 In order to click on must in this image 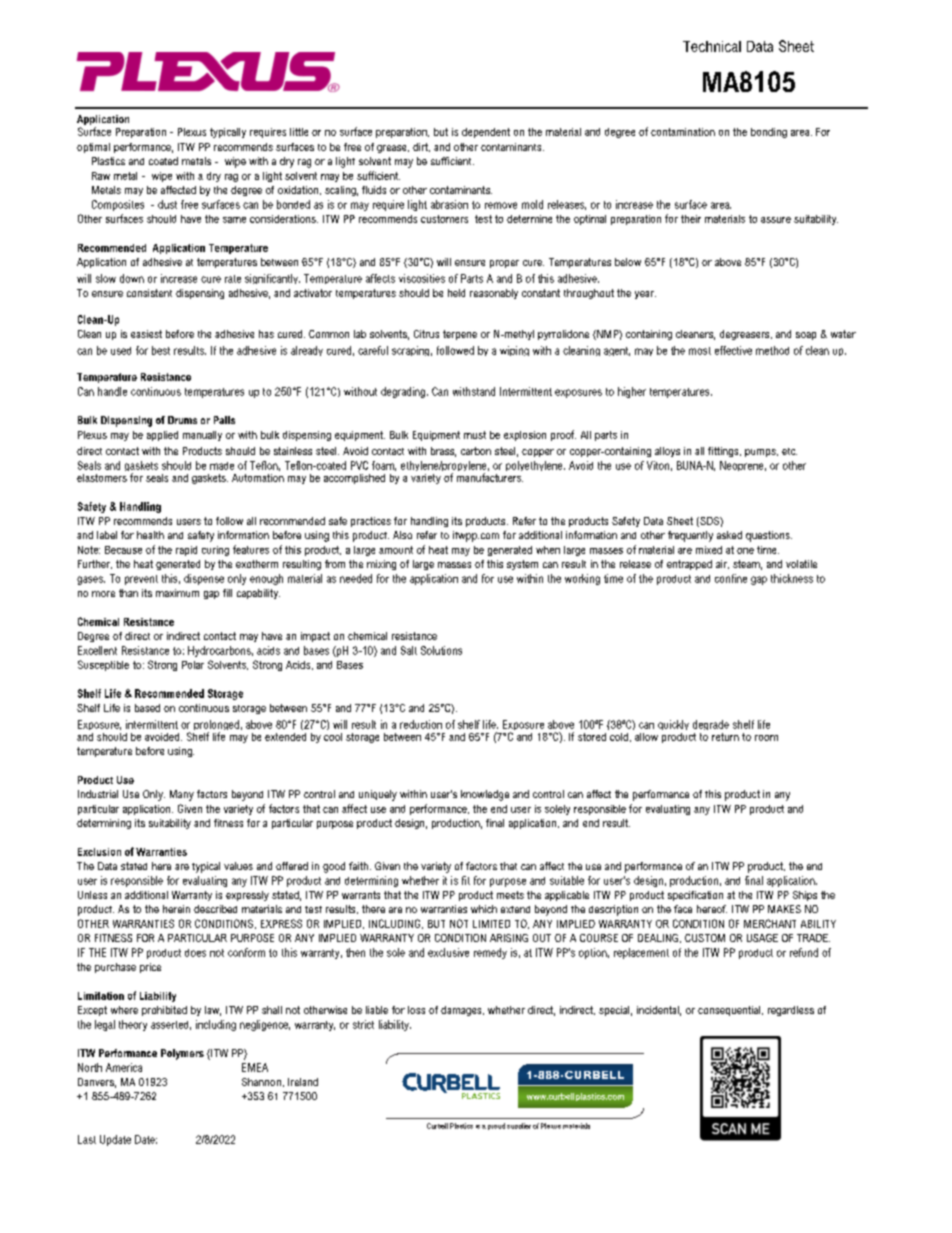, I will do `click(475, 435)`.
